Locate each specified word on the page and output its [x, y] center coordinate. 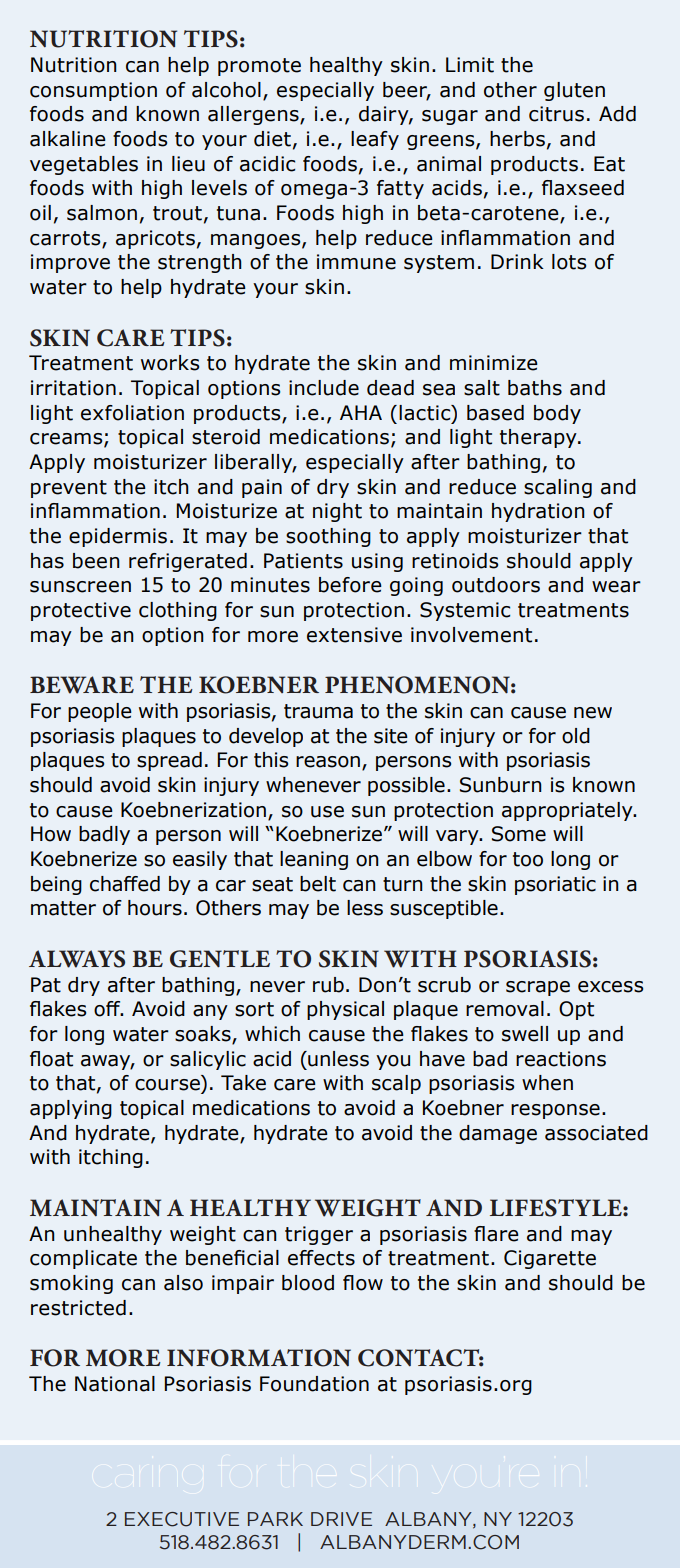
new [593, 713]
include [324, 388]
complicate [83, 1259]
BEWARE [82, 685]
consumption [93, 91]
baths [535, 388]
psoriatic [555, 885]
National [115, 1384]
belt [318, 884]
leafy [375, 140]
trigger [319, 1235]
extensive [354, 635]
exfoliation [132, 413]
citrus [556, 114]
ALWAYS [77, 959]
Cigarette [550, 1259]
